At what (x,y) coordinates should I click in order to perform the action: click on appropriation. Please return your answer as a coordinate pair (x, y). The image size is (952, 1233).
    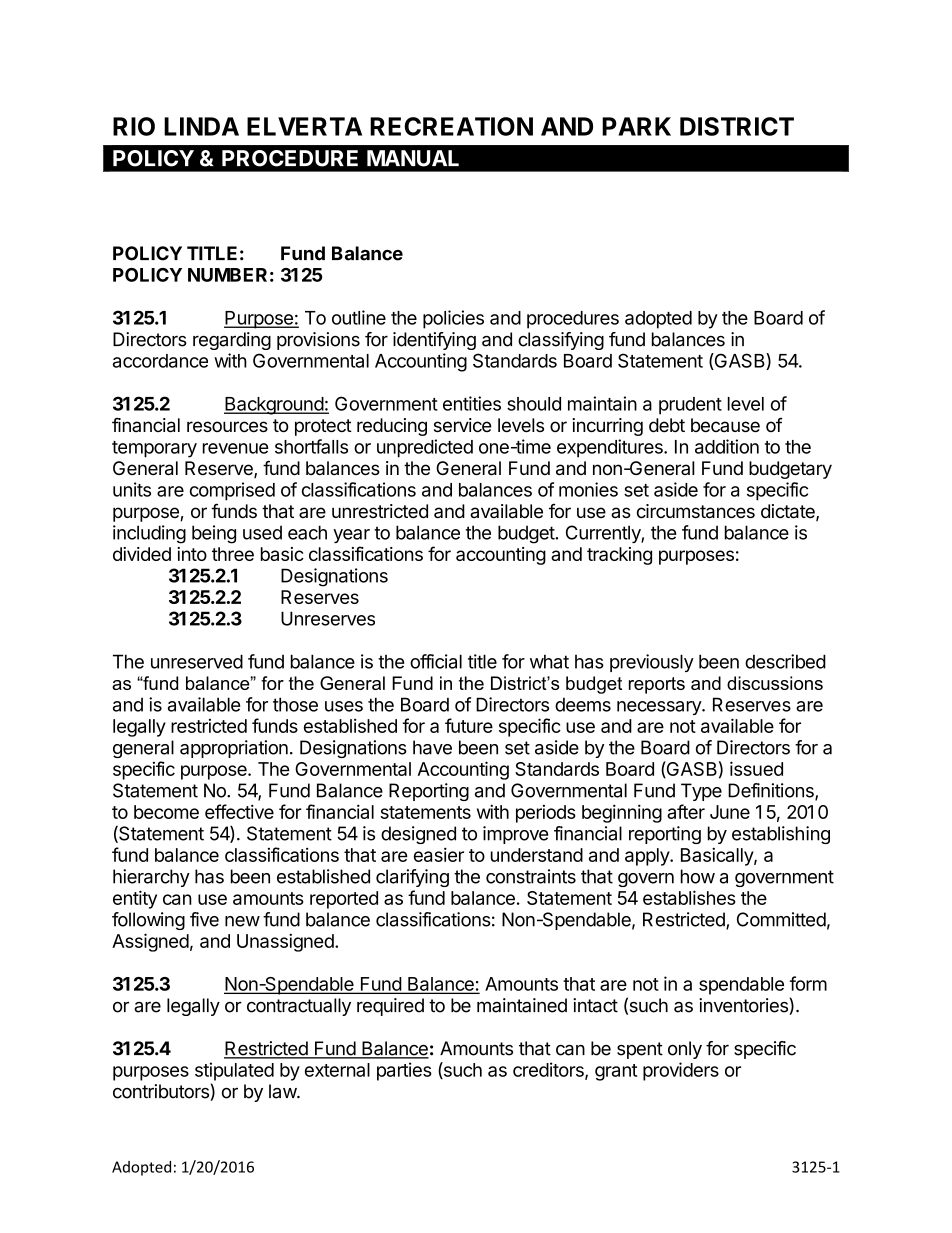
    Looking at the image, I should click on (234, 749).
